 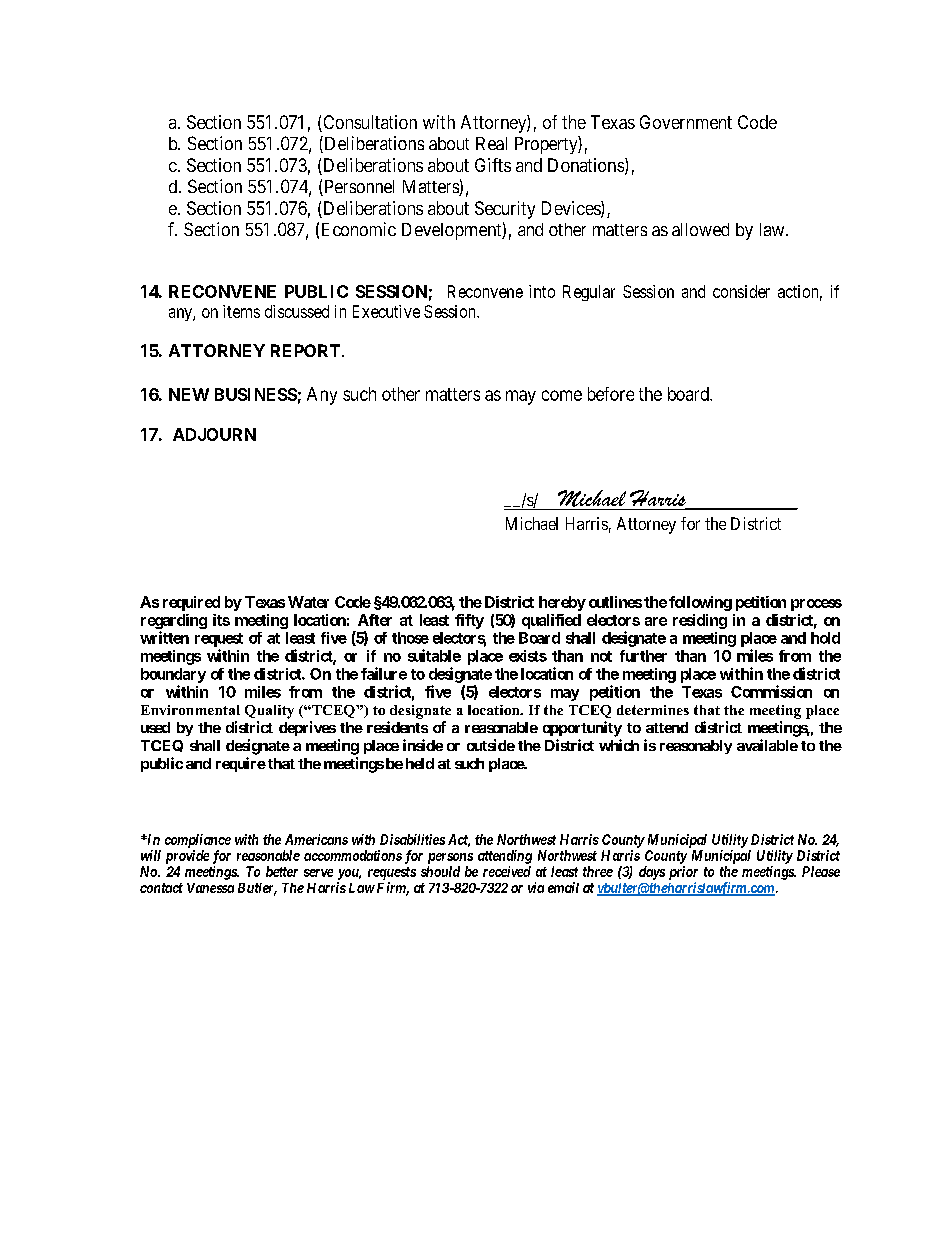 What do you see at coordinates (611, 394) in the document?
I see `before` at bounding box center [611, 394].
